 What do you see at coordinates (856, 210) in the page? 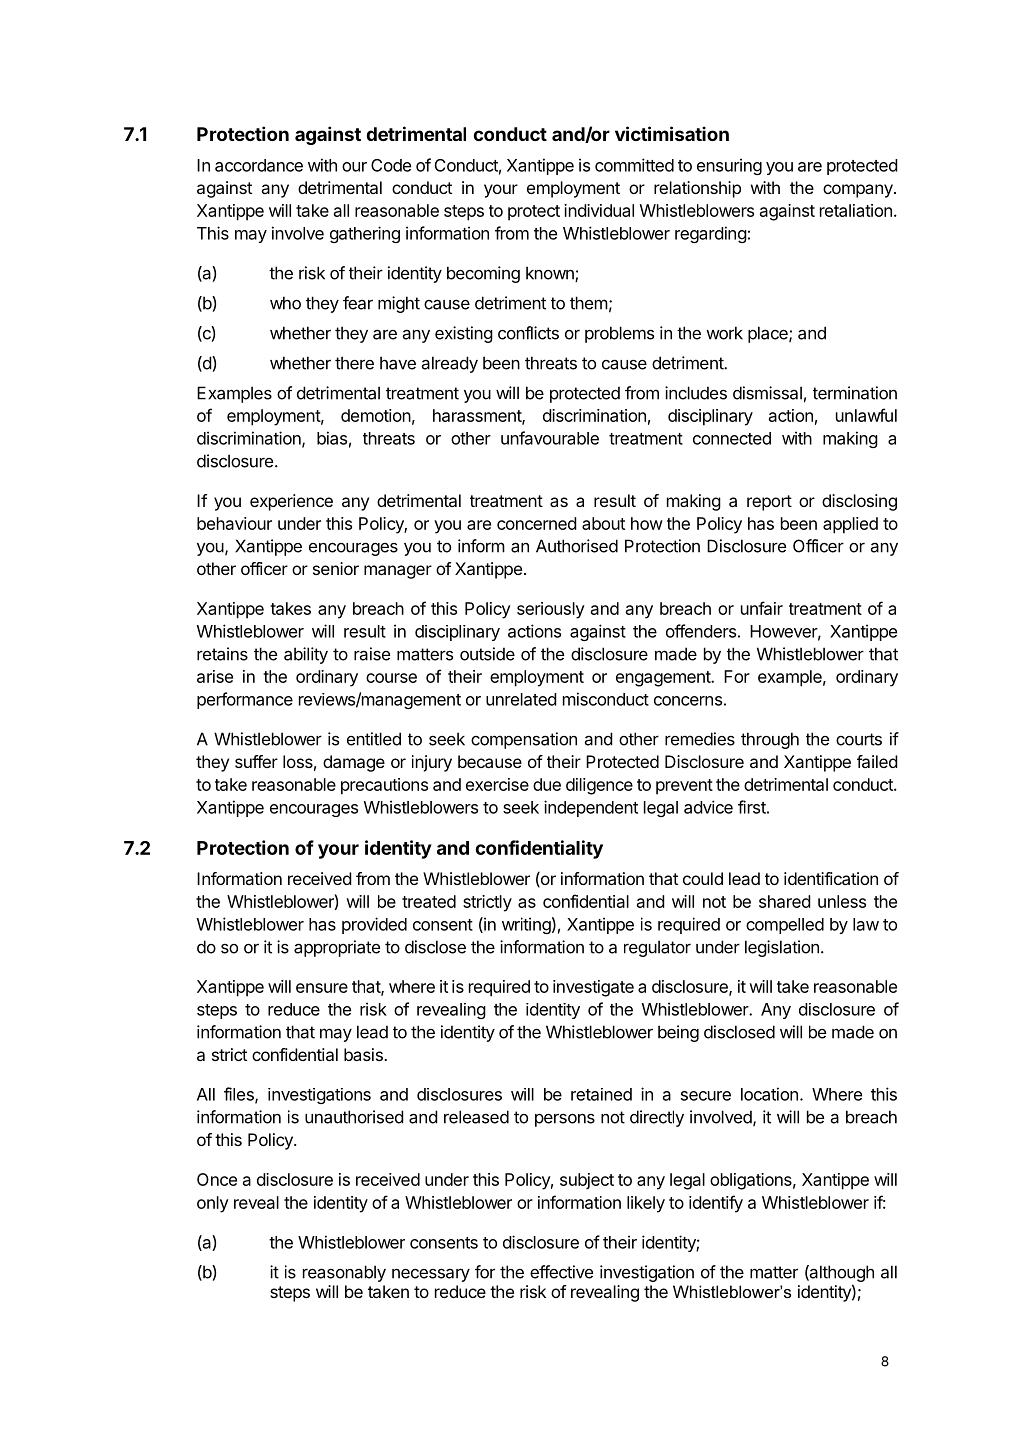
I see `retaliation` at bounding box center [856, 210].
